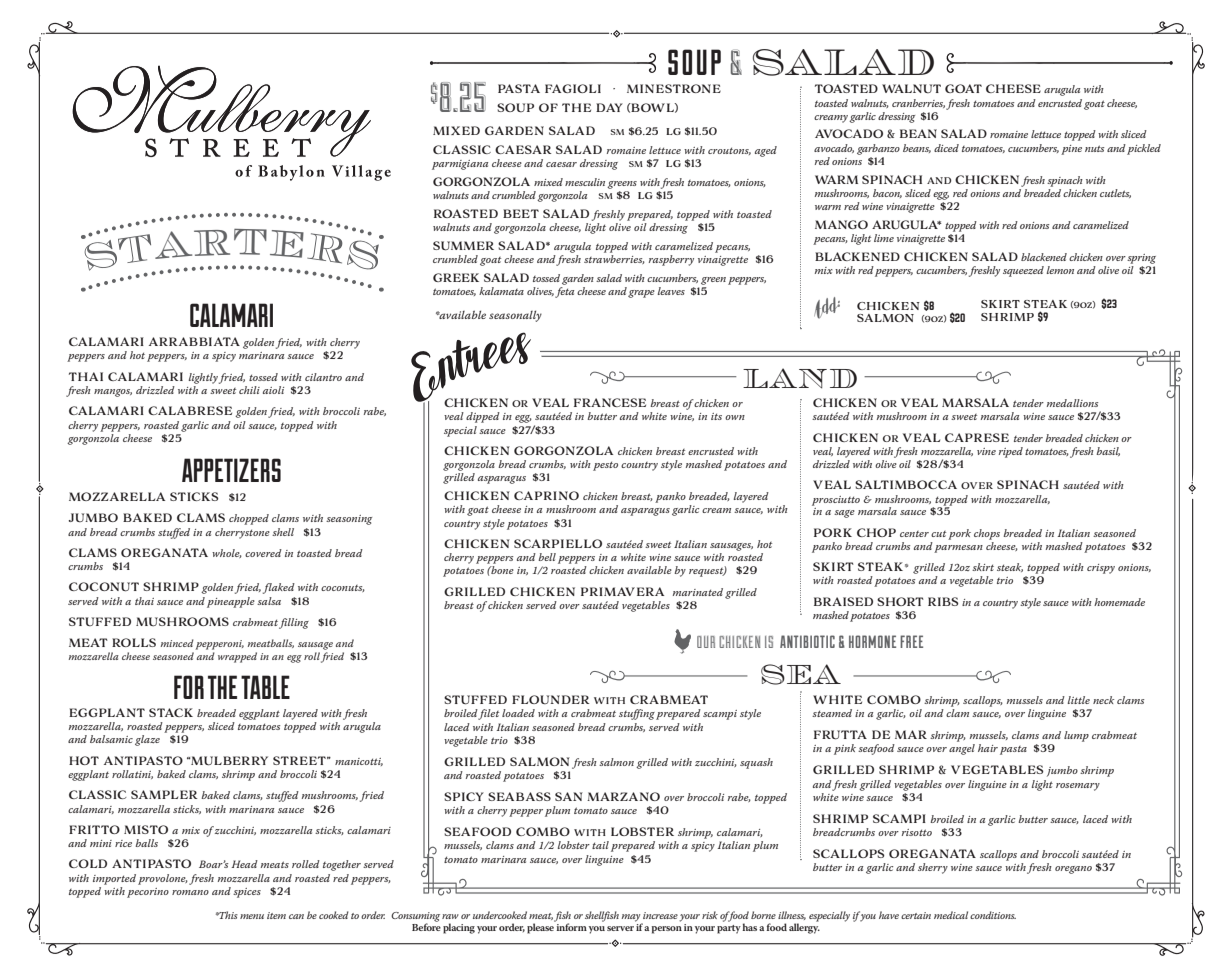 The width and height of the screenshot is (1232, 977). I want to click on FREE, so click(911, 641).
